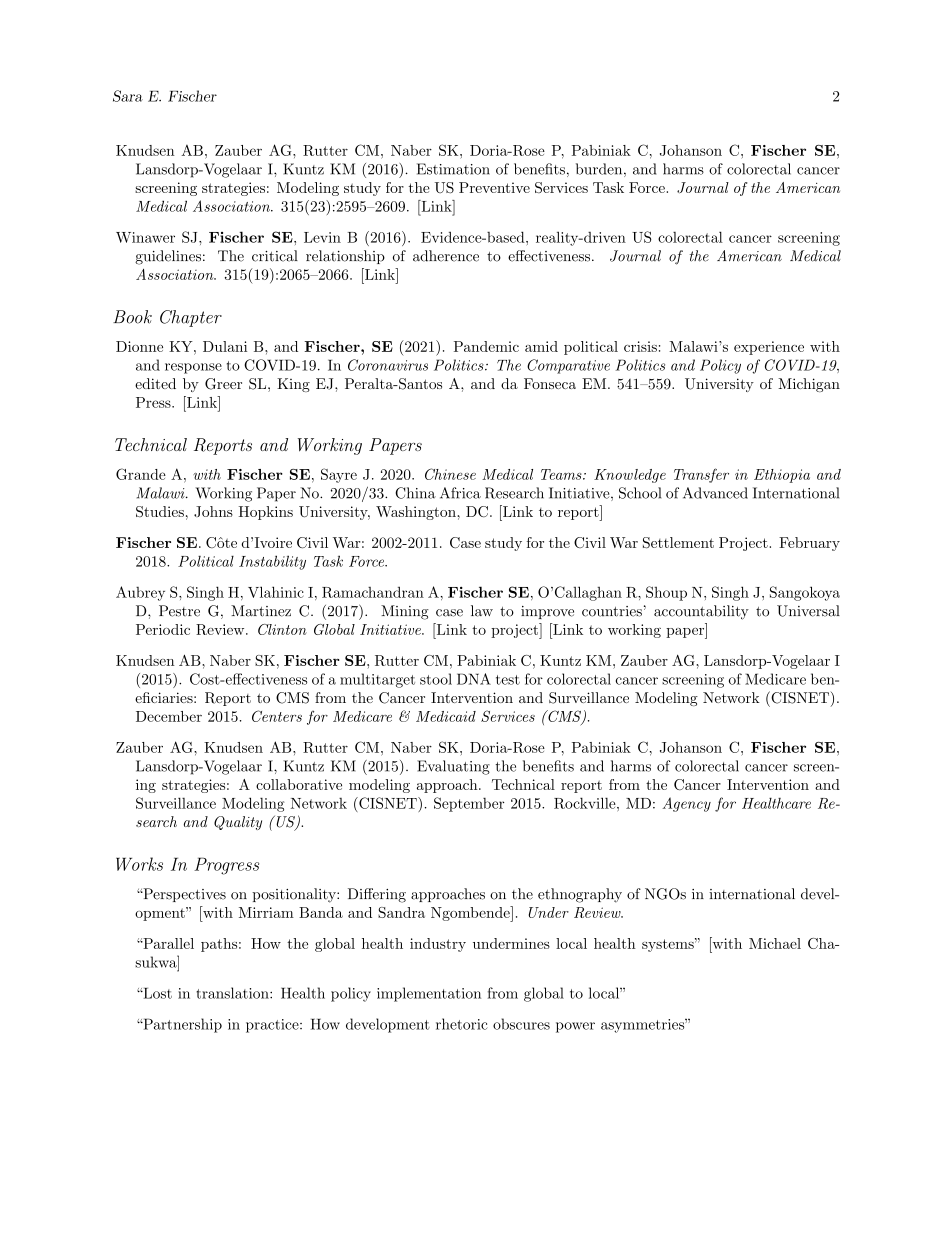 This page has width=952, height=1233. I want to click on translation, so click(233, 993).
